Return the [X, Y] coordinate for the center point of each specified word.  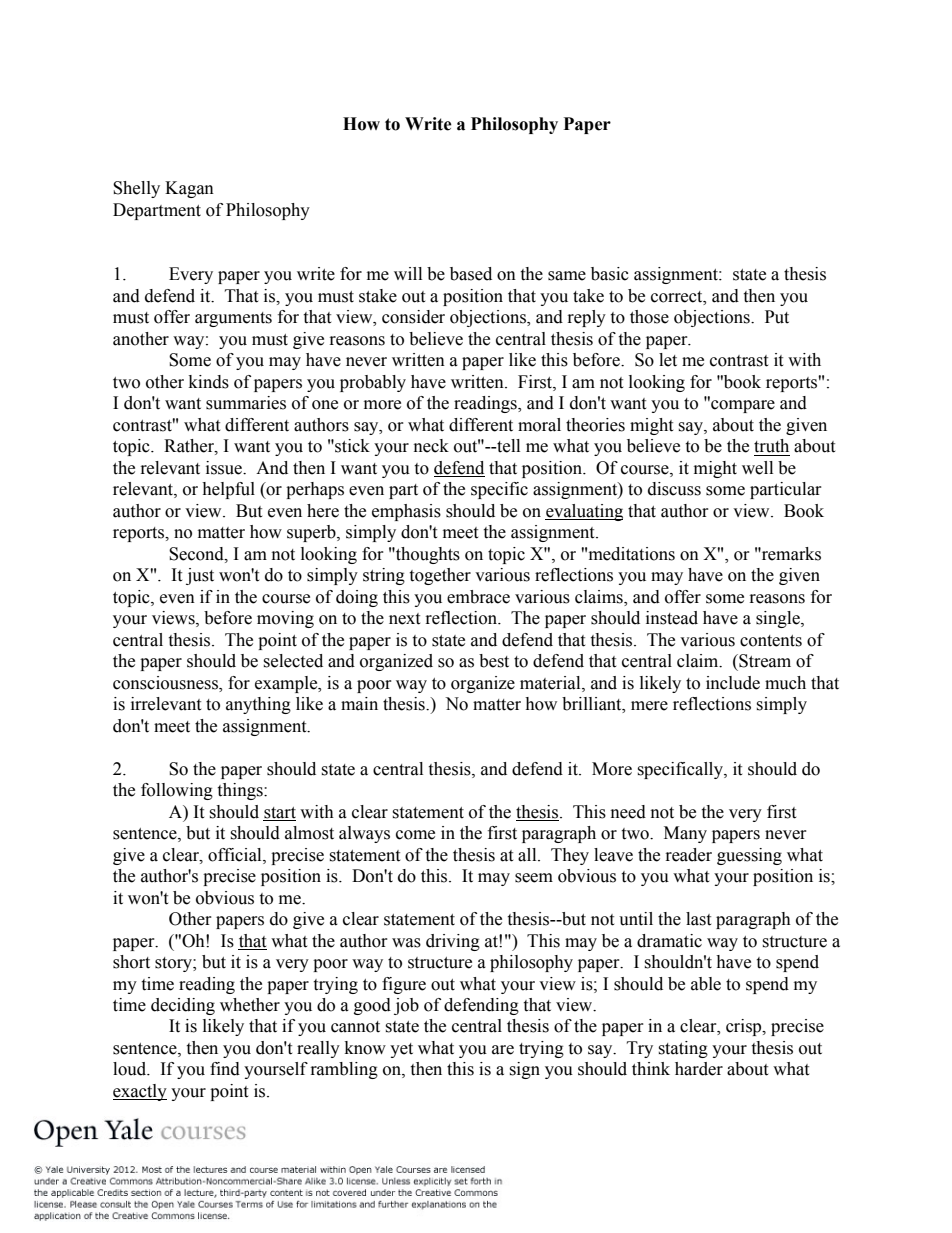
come [415, 835]
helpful [228, 490]
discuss [674, 489]
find [225, 1069]
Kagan [189, 189]
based [471, 274]
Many [685, 834]
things [241, 791]
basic [610, 274]
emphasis [406, 512]
